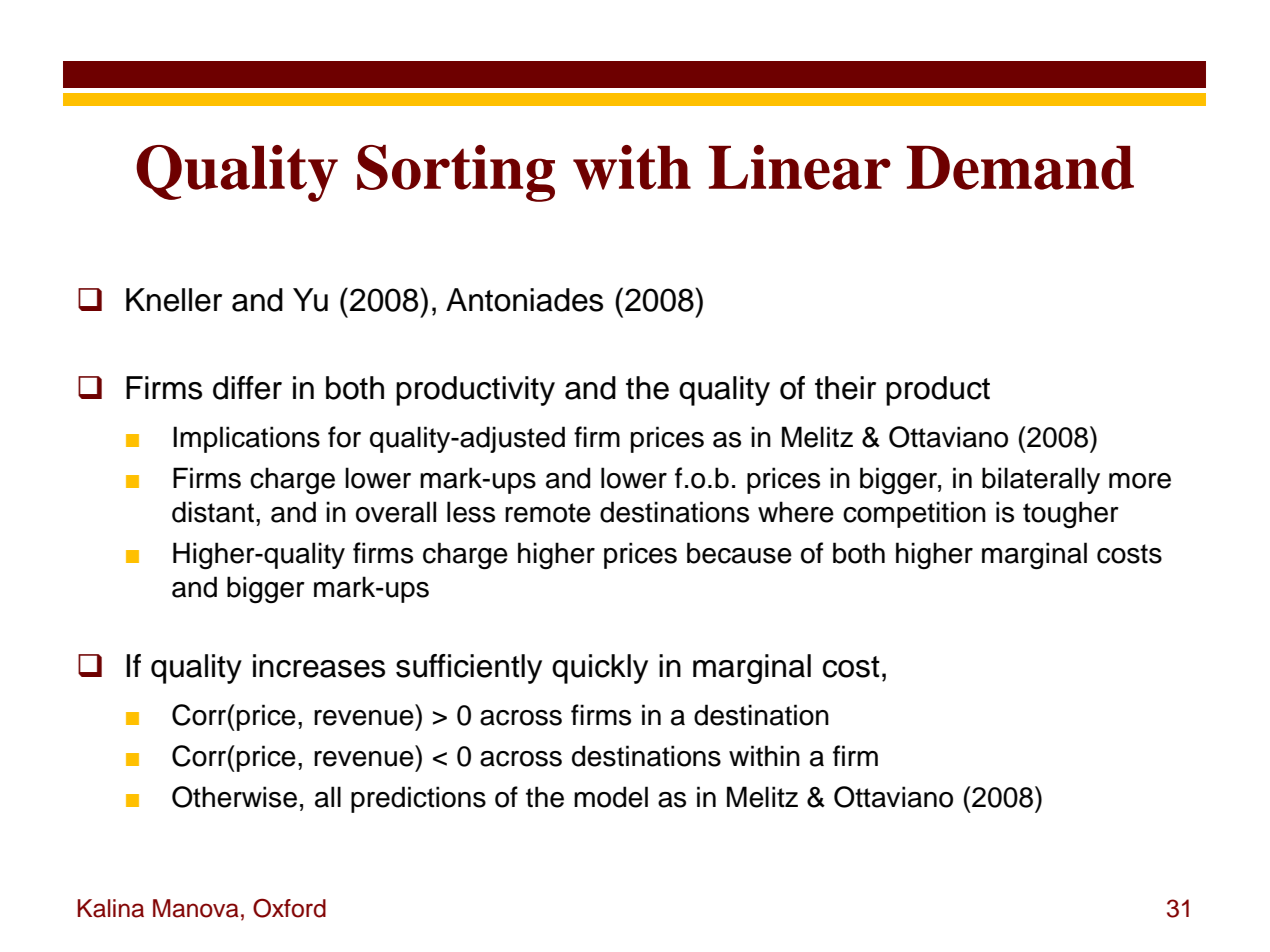  I want to click on increases, so click(319, 666).
